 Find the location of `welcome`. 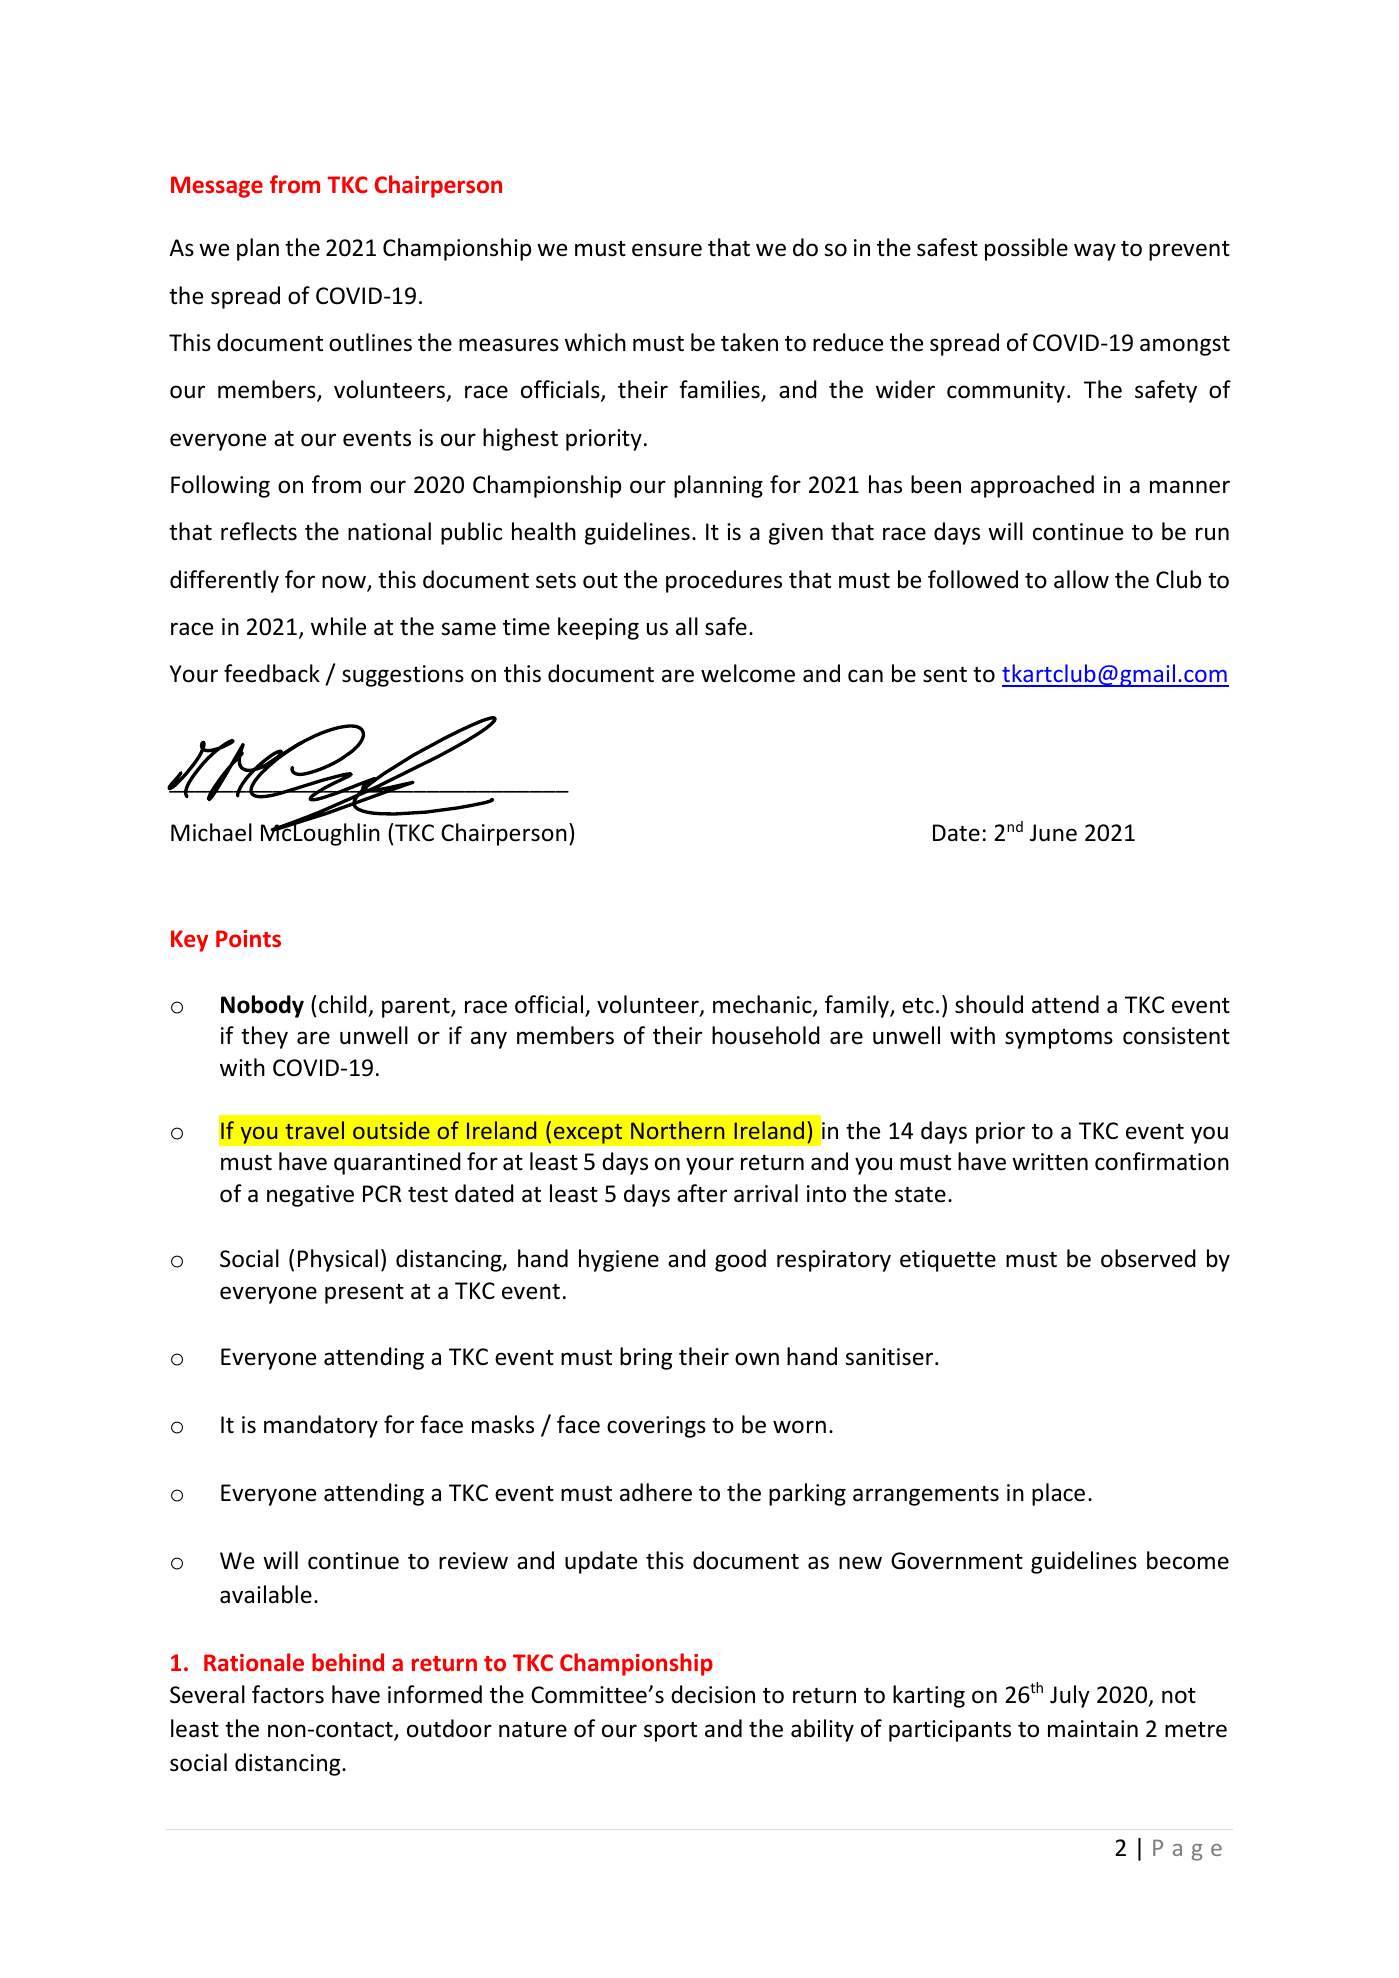

welcome is located at coordinates (748, 673).
